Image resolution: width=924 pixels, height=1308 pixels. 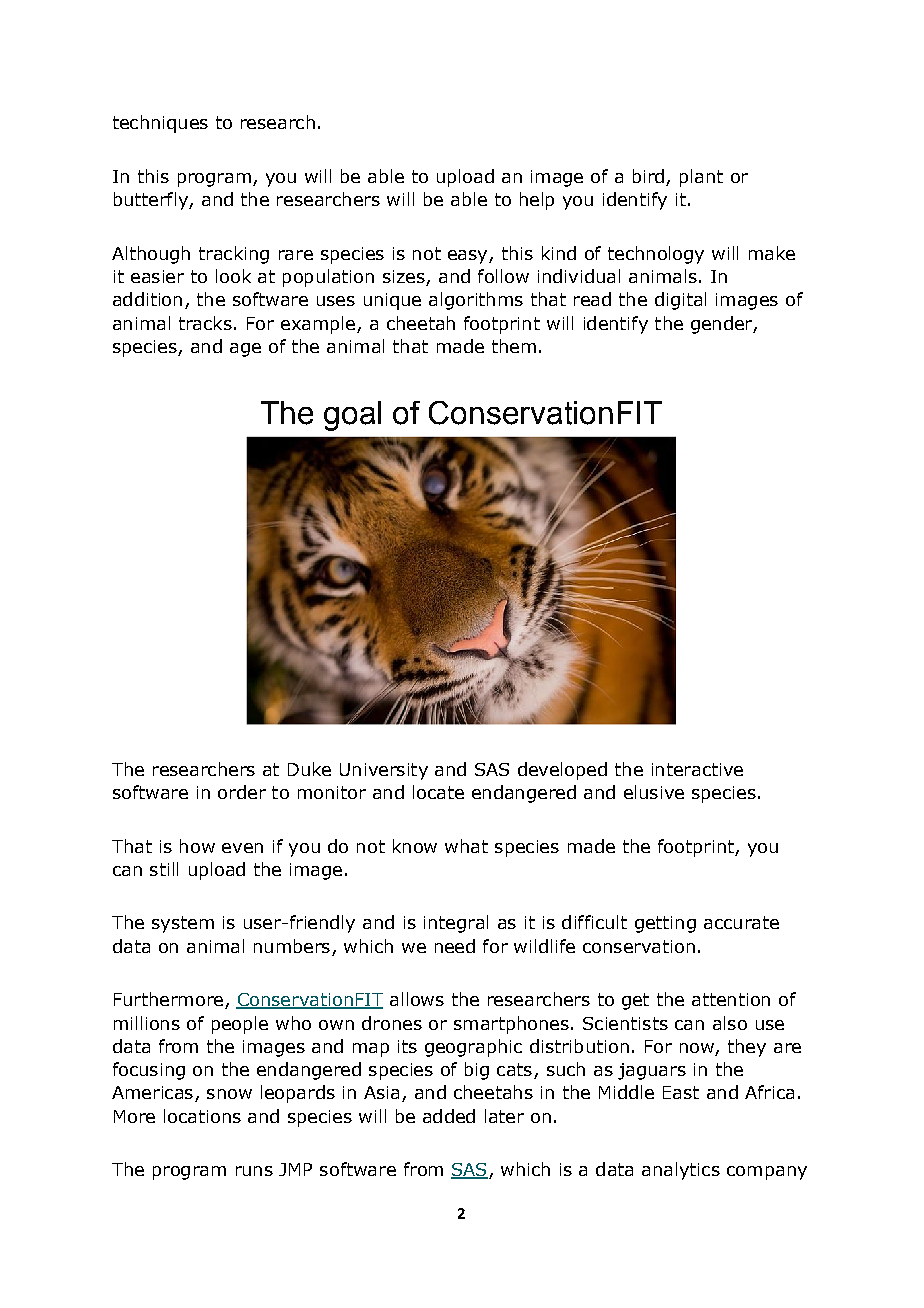 I want to click on locations, so click(x=202, y=1116).
